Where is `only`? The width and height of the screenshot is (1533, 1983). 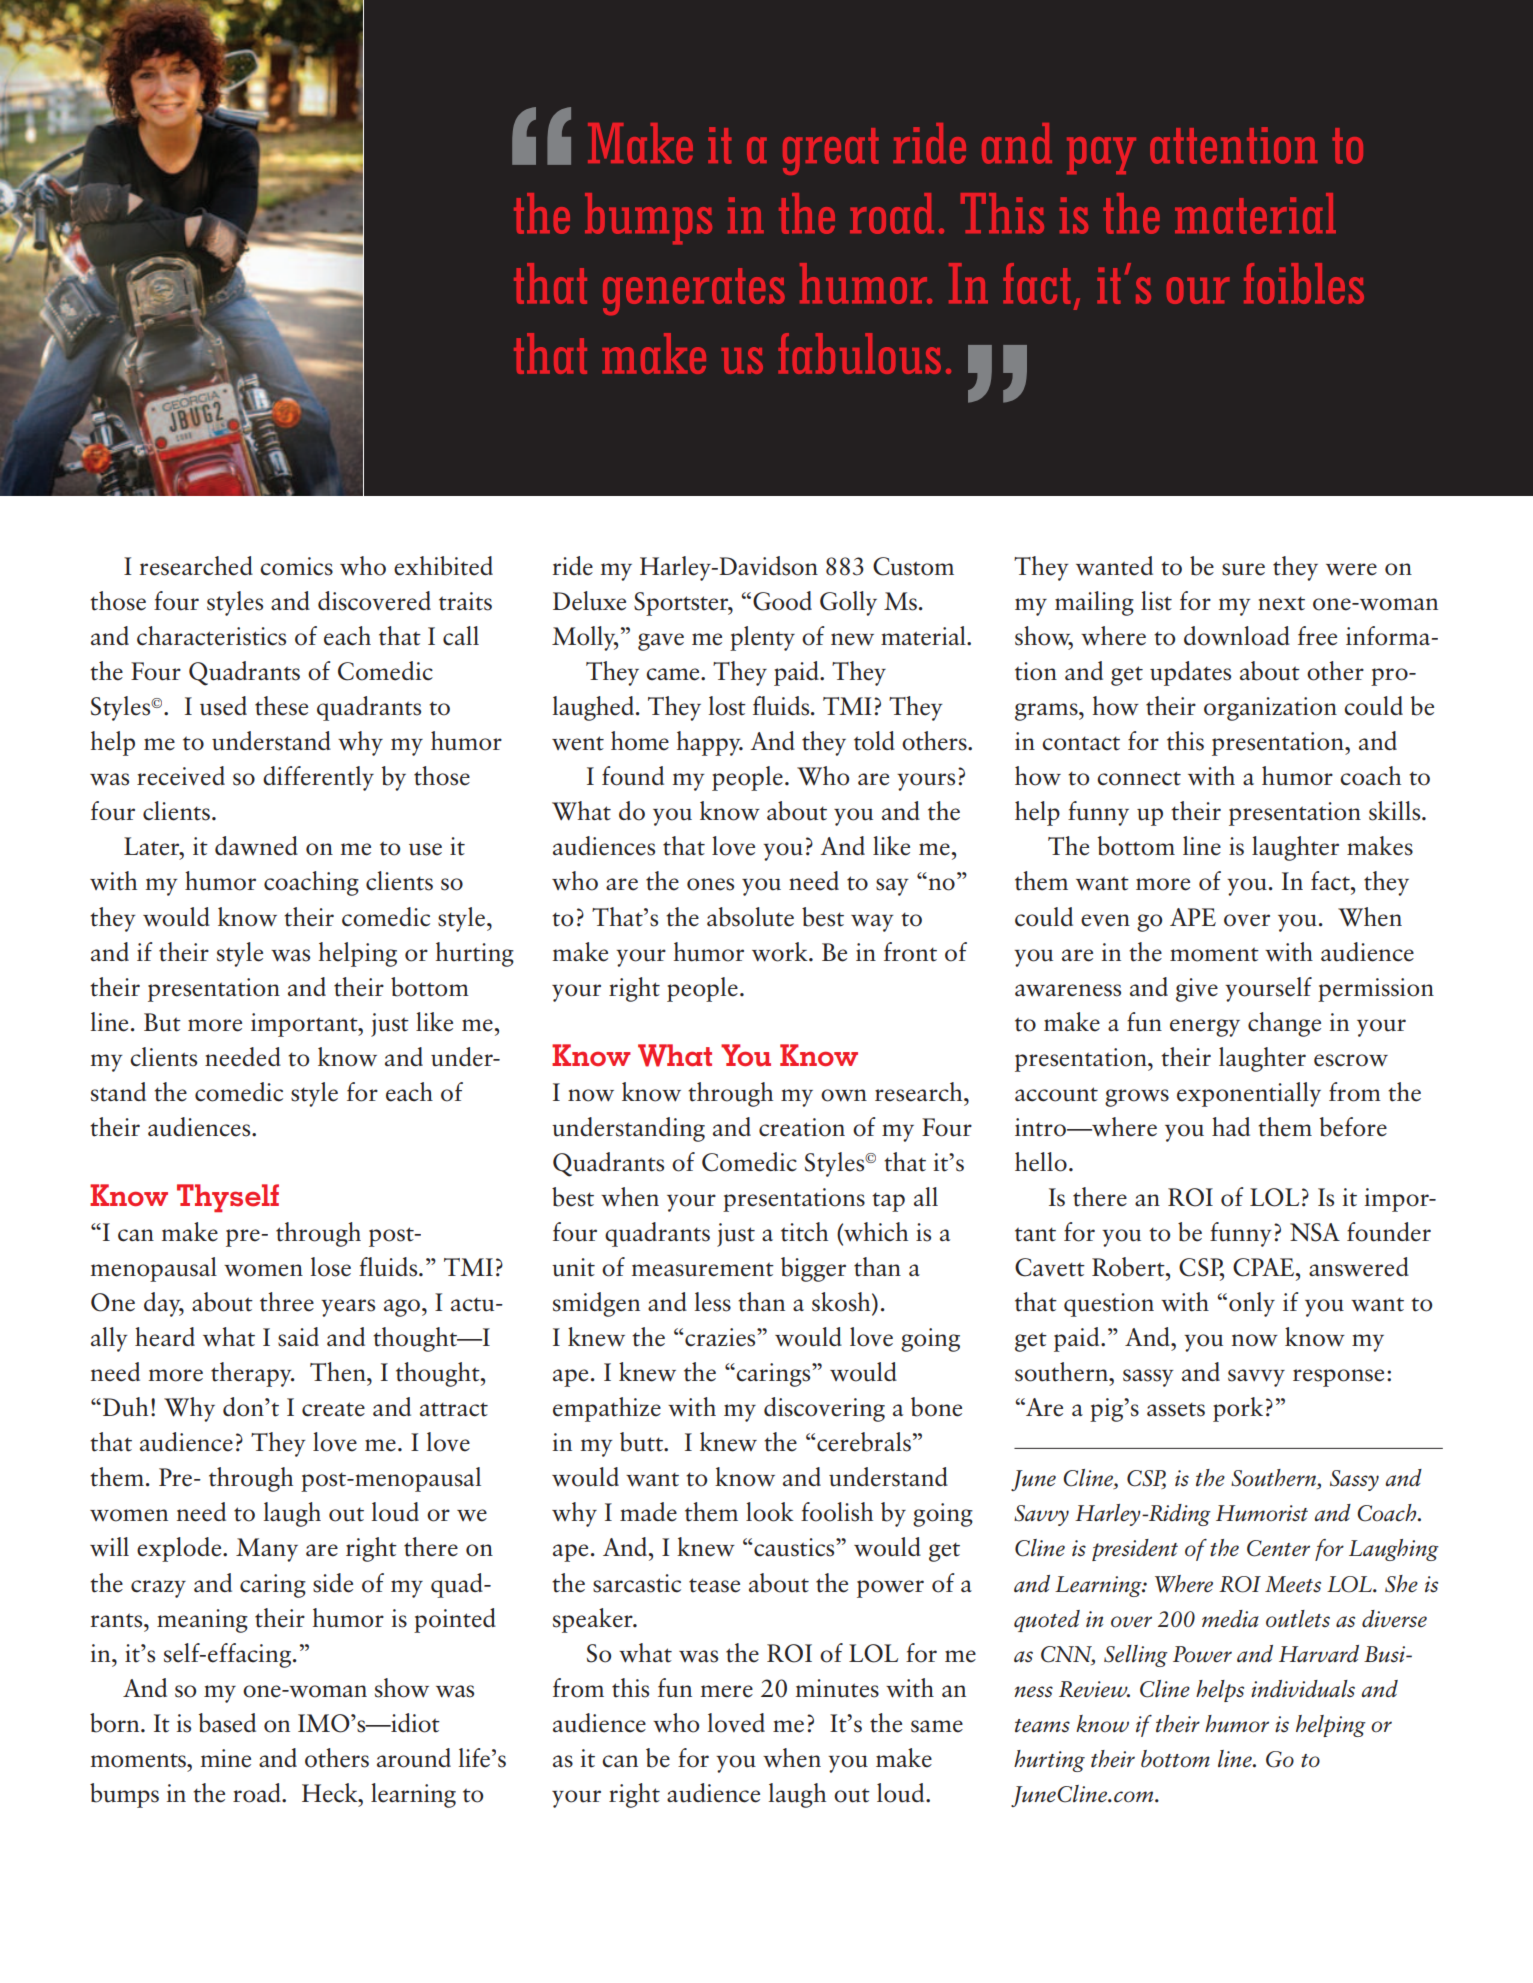
only is located at coordinates (1252, 1304).
